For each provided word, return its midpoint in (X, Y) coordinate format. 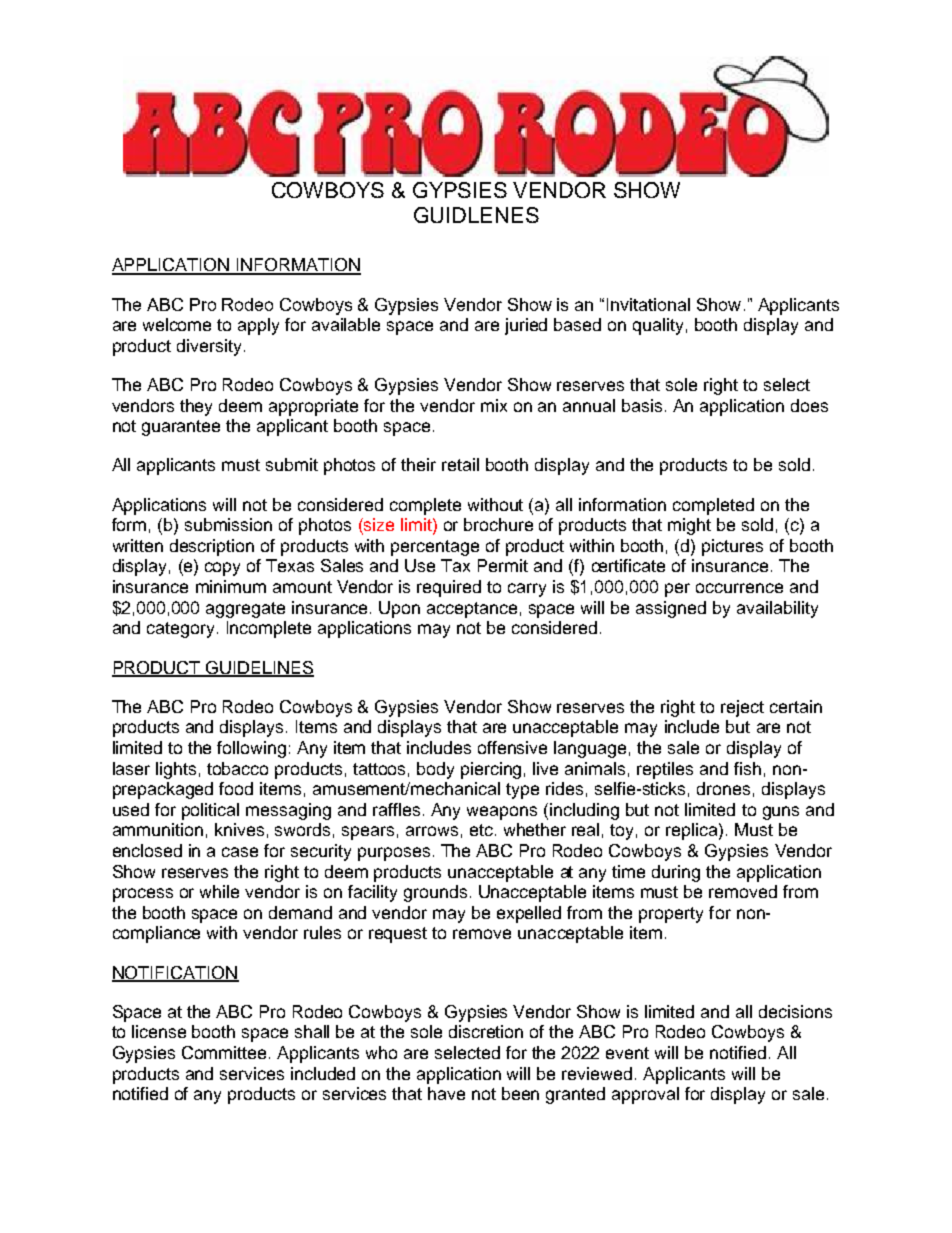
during (676, 873)
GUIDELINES (259, 668)
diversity (209, 347)
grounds (435, 893)
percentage (435, 548)
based (577, 324)
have (446, 1093)
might (689, 526)
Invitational (648, 304)
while (219, 891)
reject (742, 708)
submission (228, 524)
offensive (512, 747)
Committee (226, 1052)
